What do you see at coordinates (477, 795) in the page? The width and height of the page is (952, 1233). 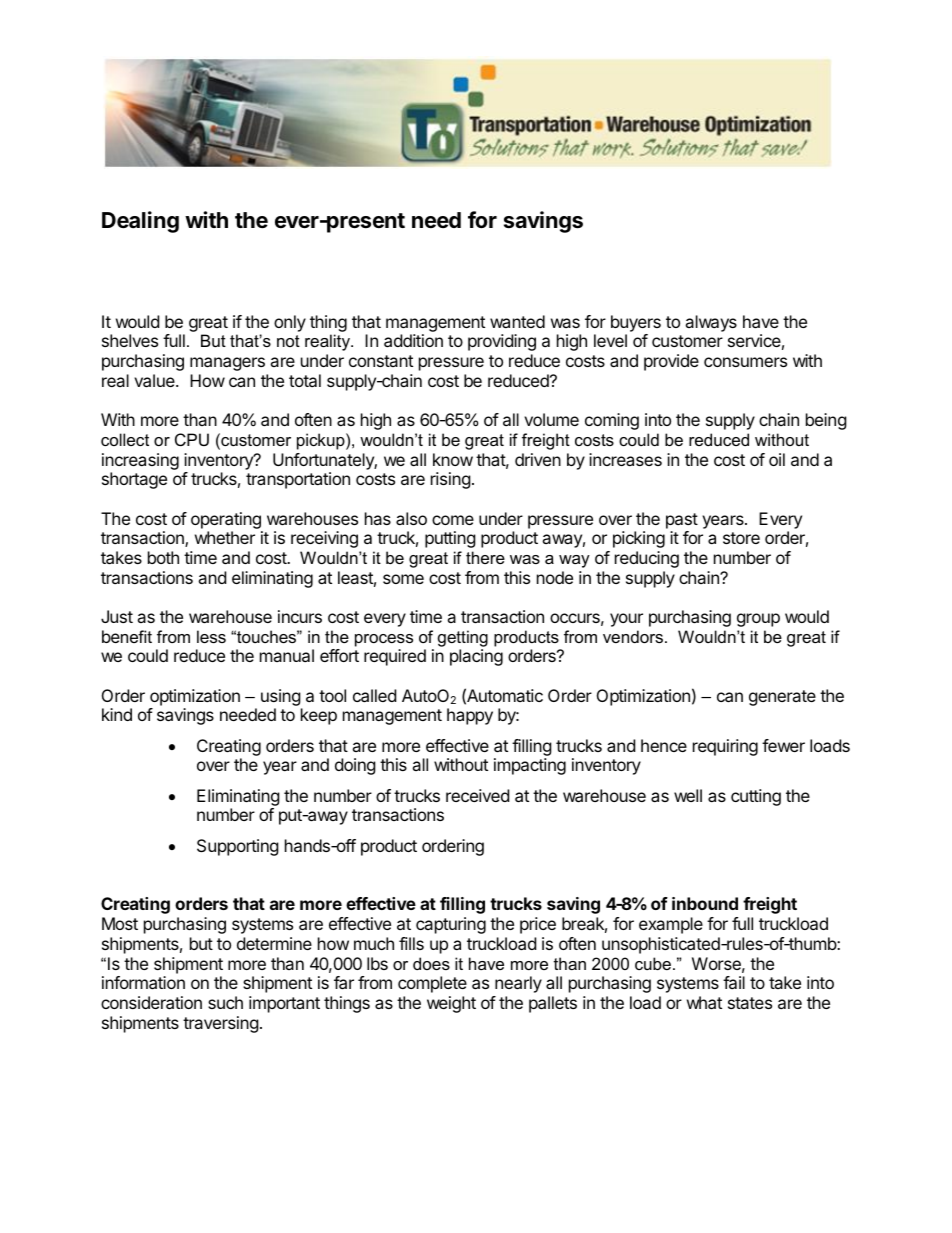 I see `received` at bounding box center [477, 795].
